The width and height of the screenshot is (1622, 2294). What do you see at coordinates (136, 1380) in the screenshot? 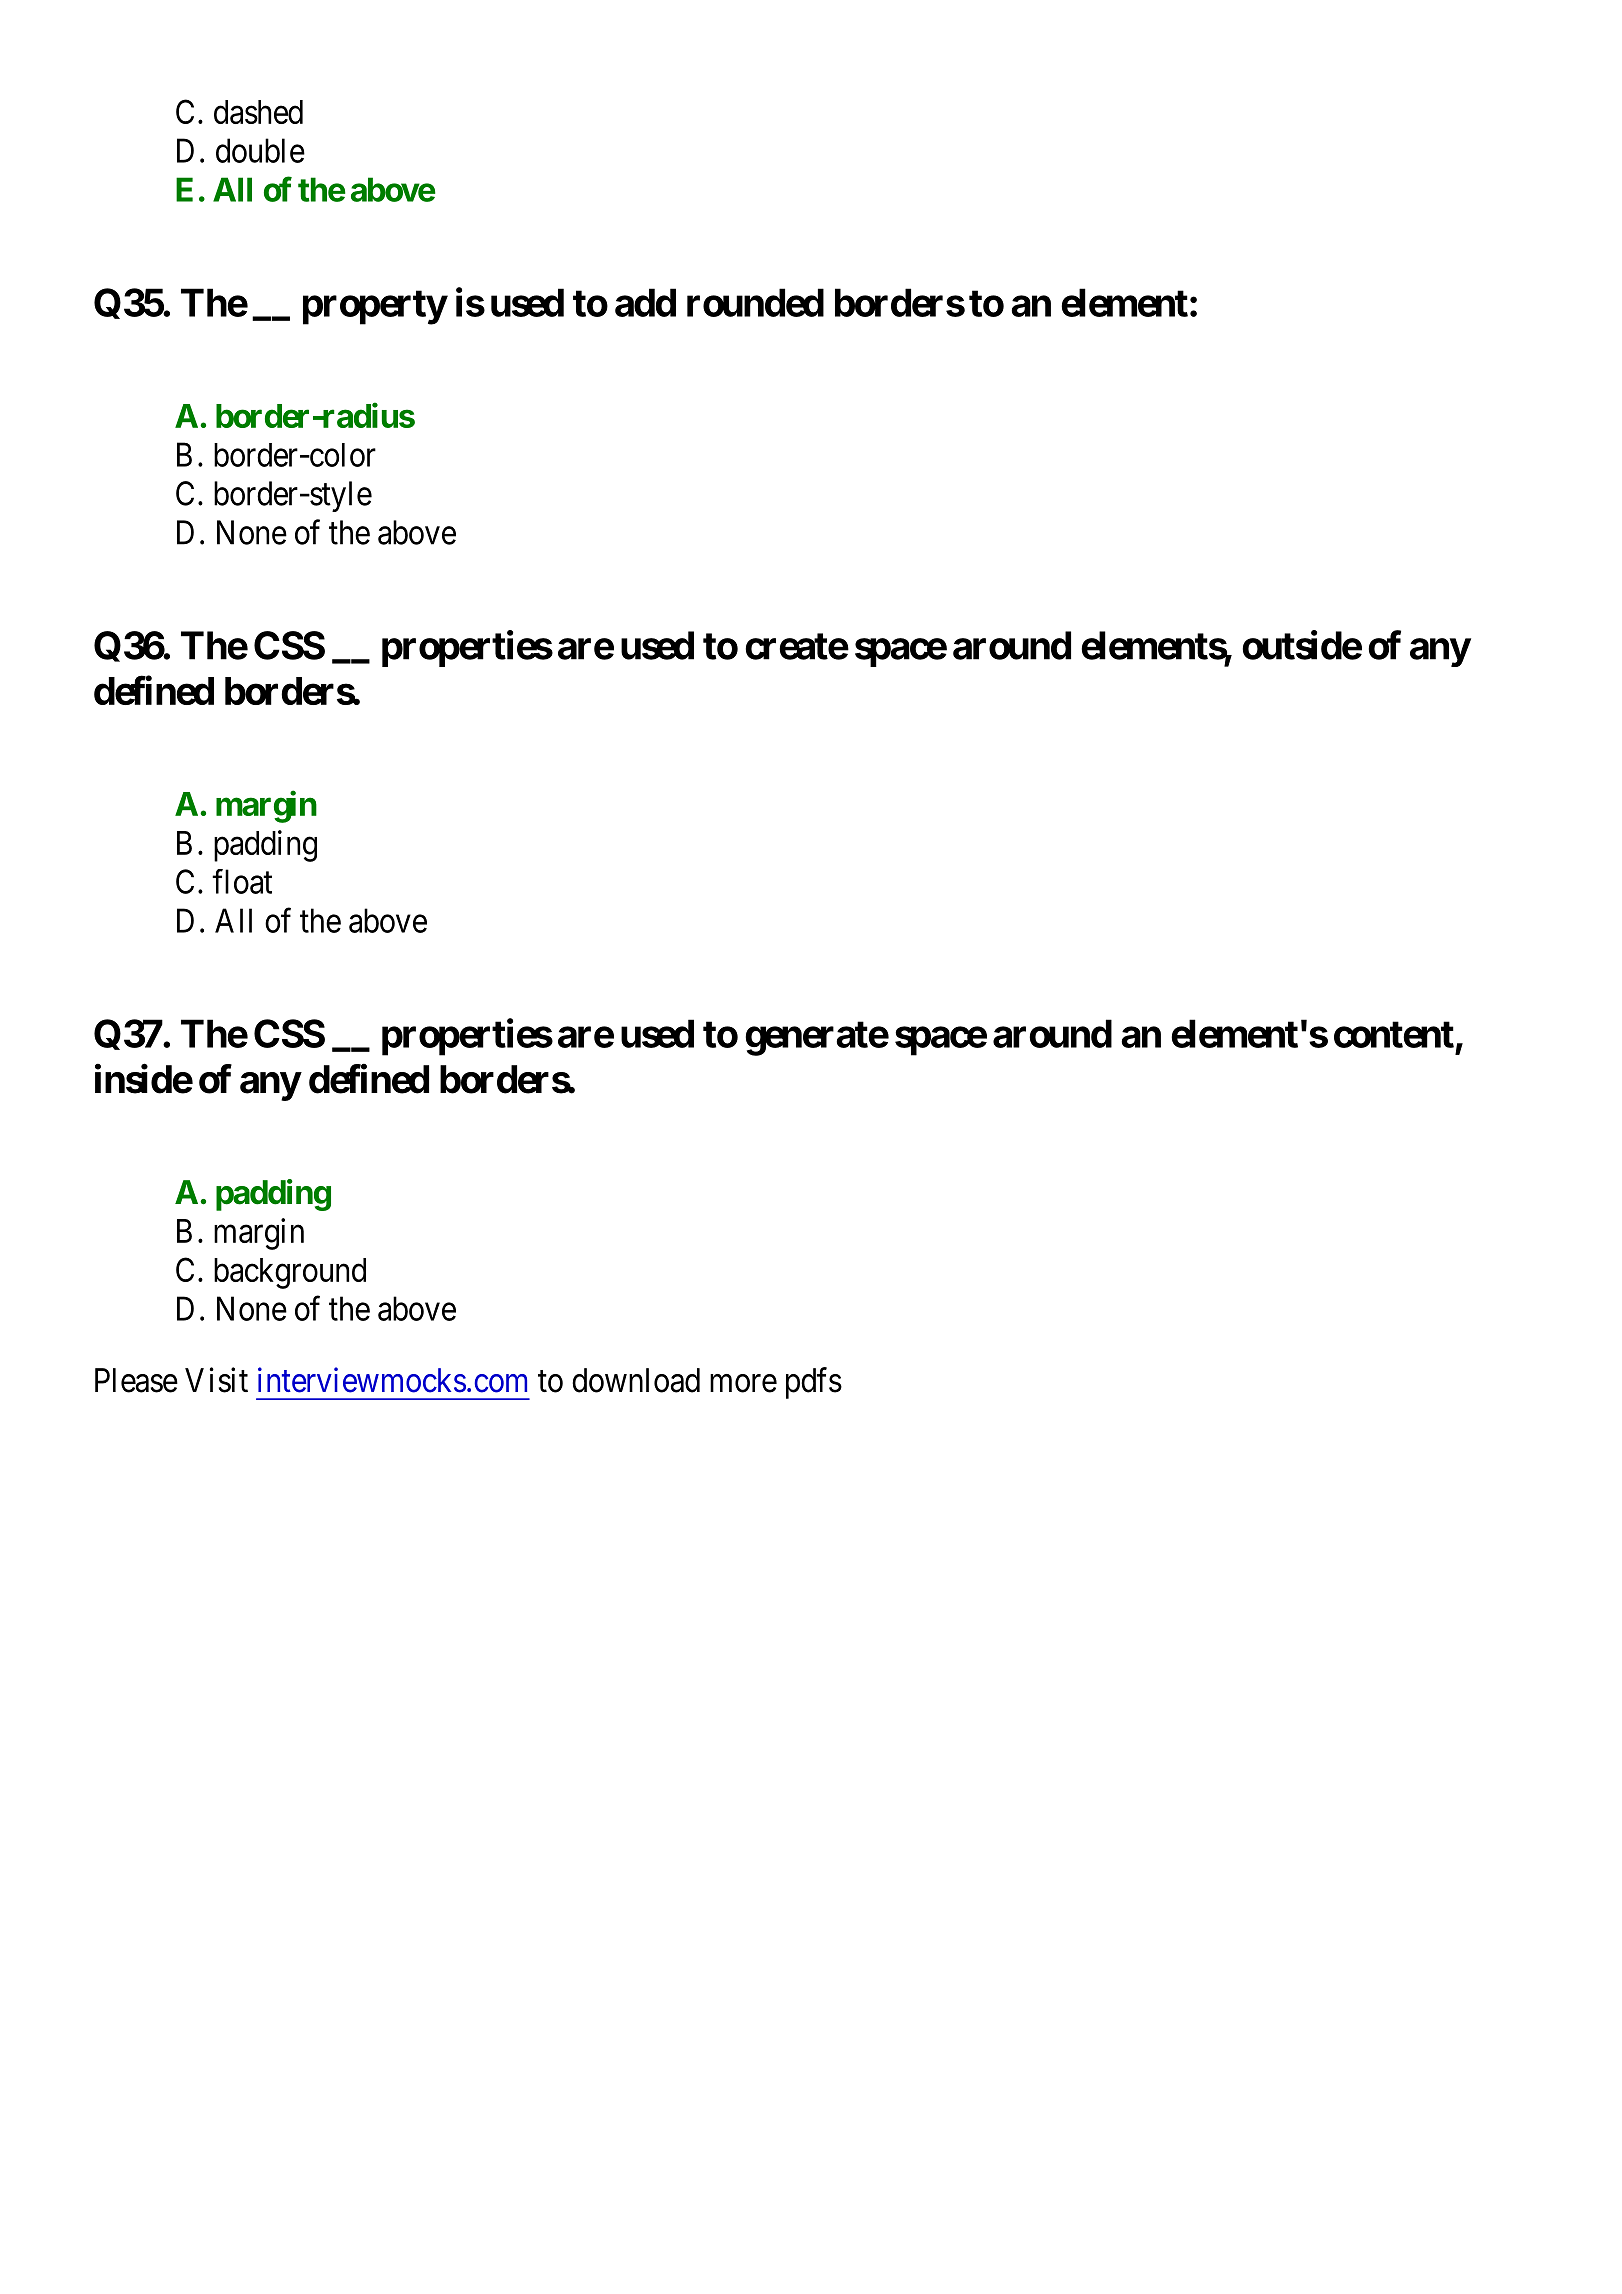
I see `Please` at bounding box center [136, 1380].
